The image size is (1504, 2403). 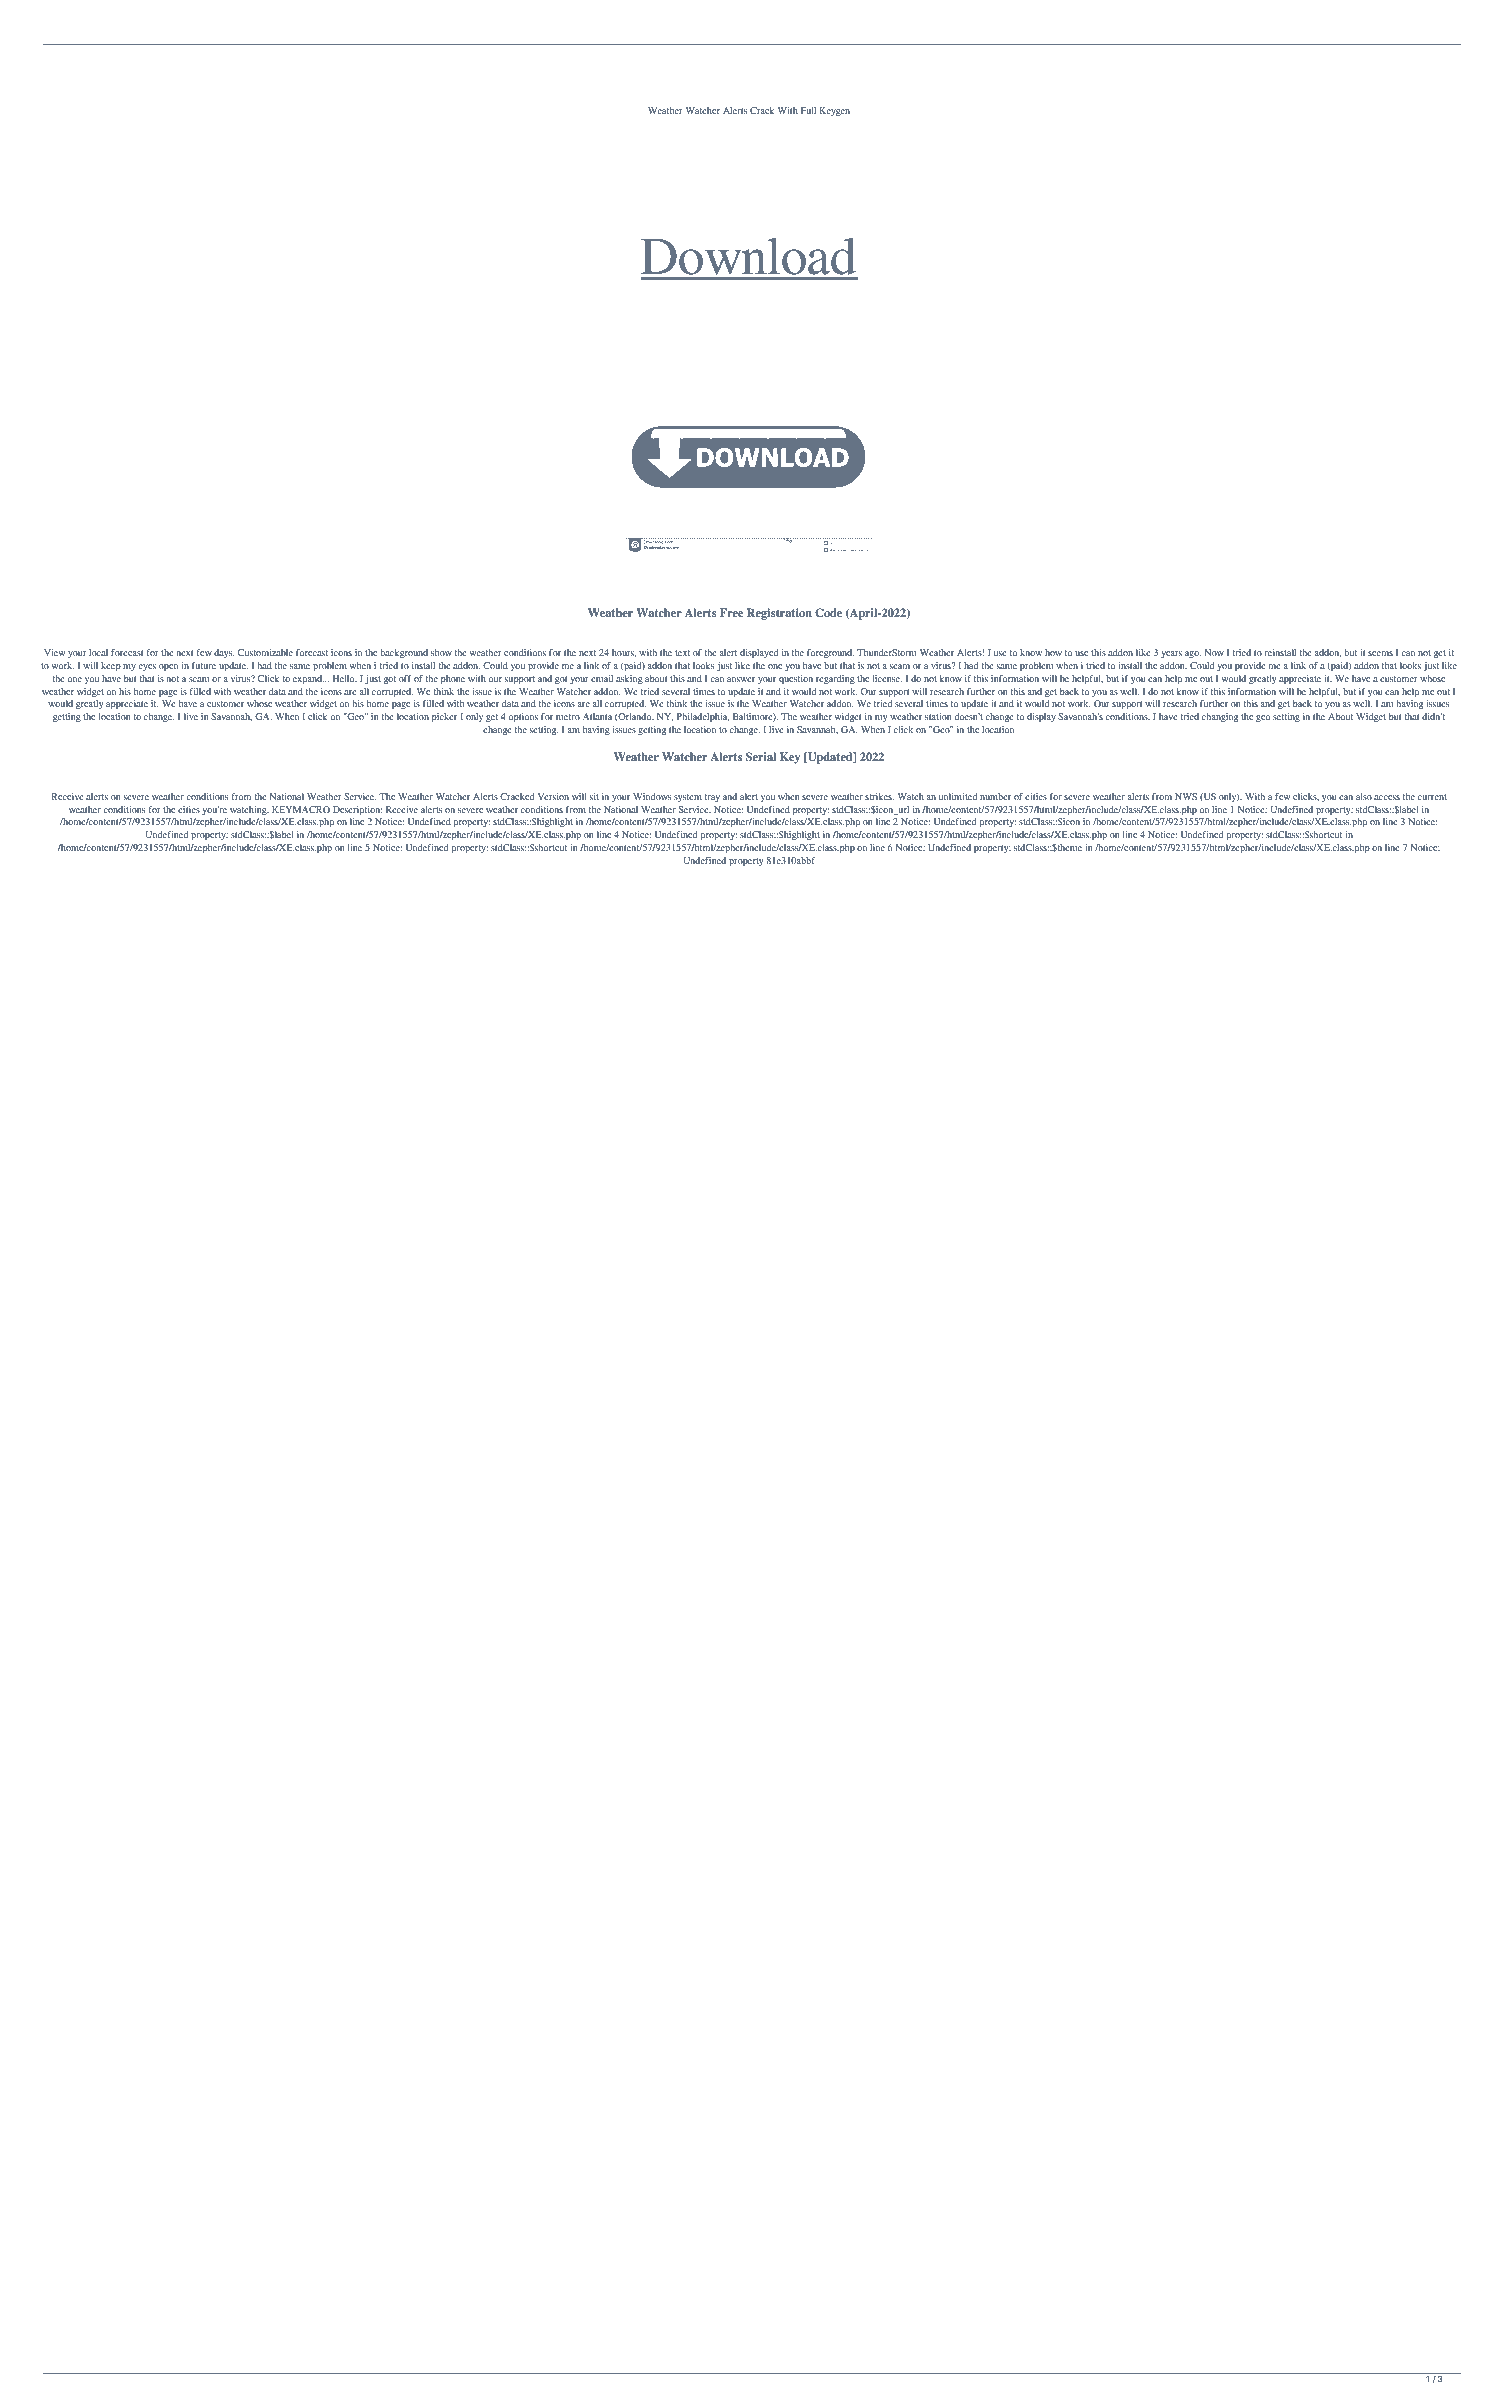 What do you see at coordinates (779, 614) in the screenshot?
I see `Registration` at bounding box center [779, 614].
